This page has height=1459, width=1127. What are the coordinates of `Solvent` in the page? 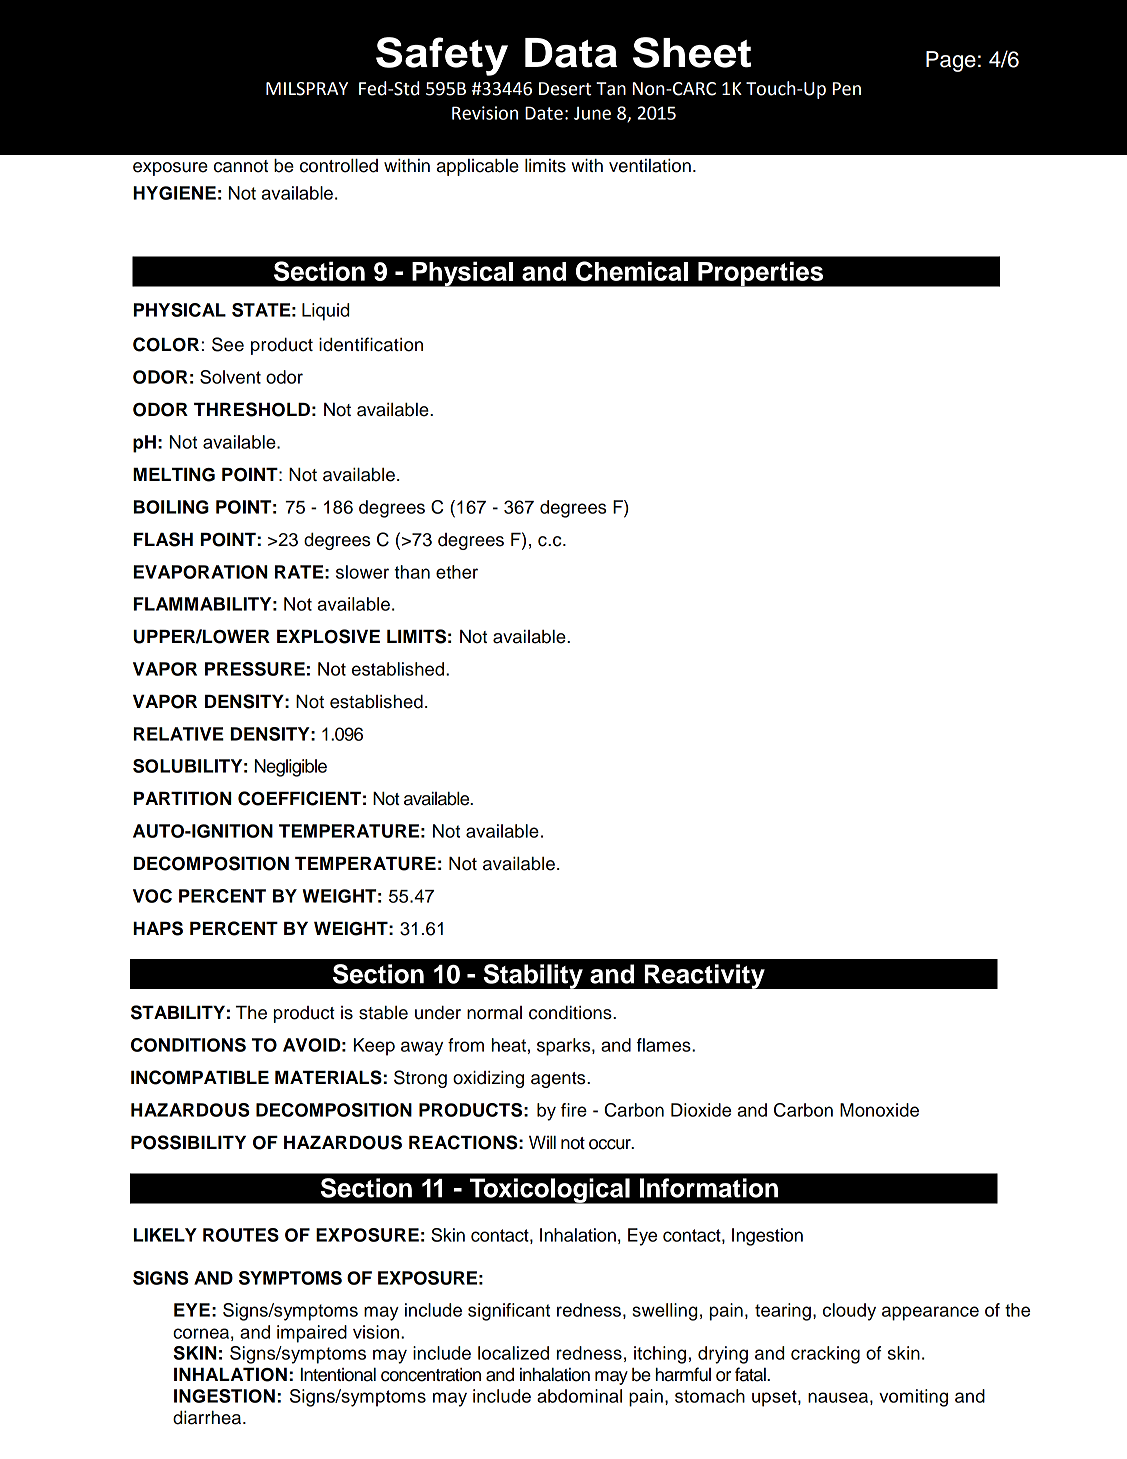 It's located at (230, 377).
